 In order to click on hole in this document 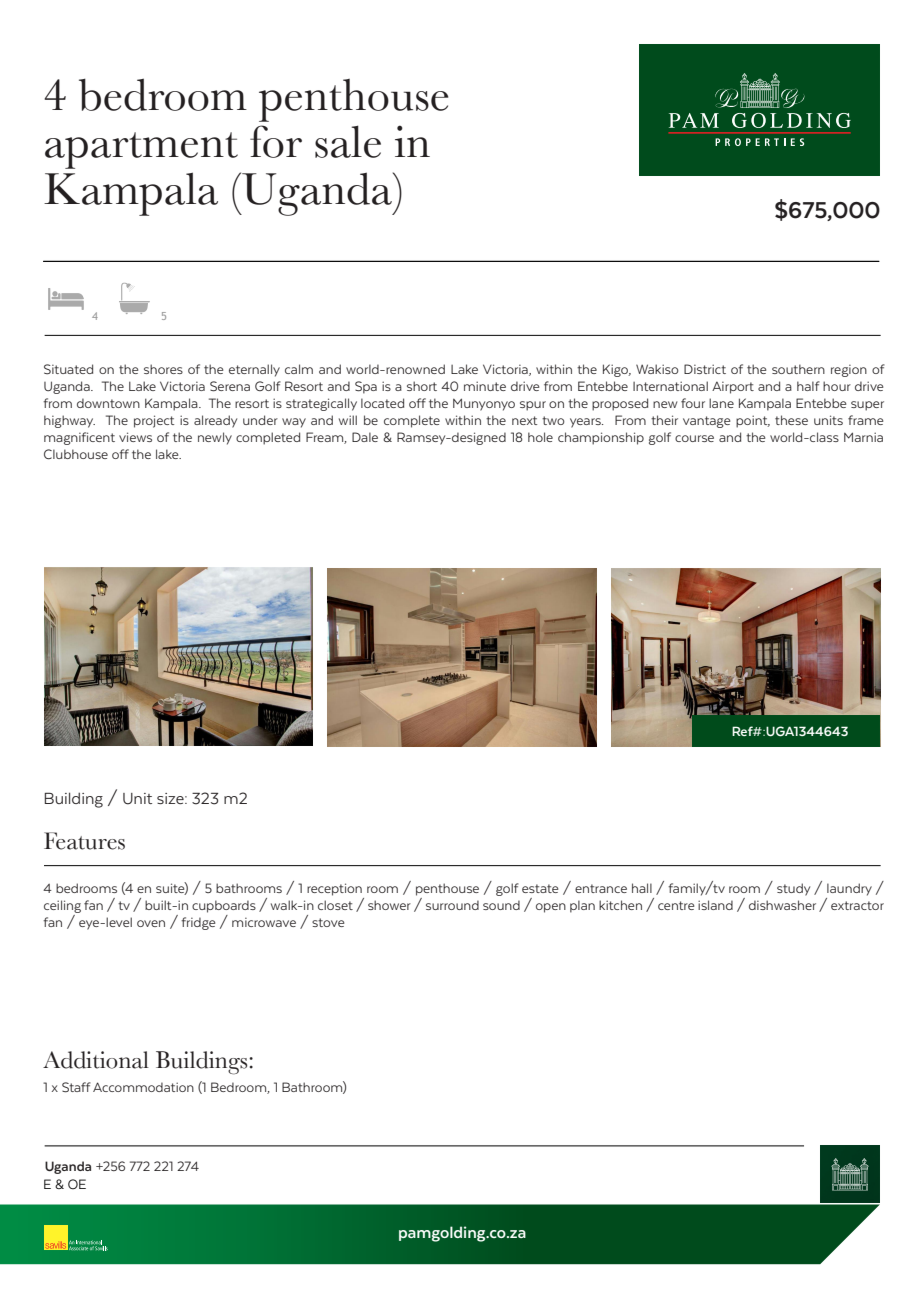, I will do `click(540, 437)`.
